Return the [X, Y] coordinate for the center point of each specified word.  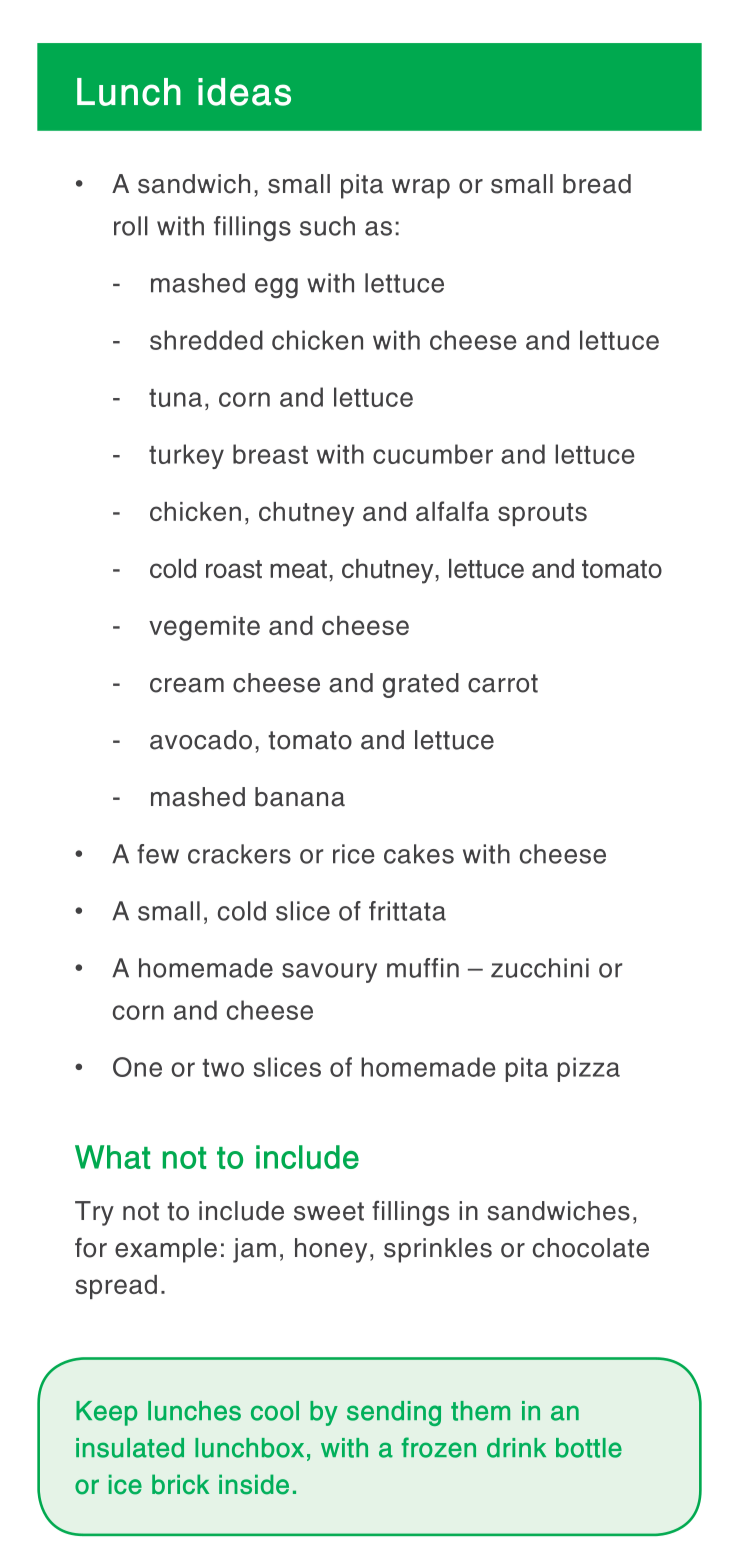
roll [131, 226]
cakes [419, 854]
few [158, 854]
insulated [130, 1448]
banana [300, 797]
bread [597, 184]
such [327, 226]
